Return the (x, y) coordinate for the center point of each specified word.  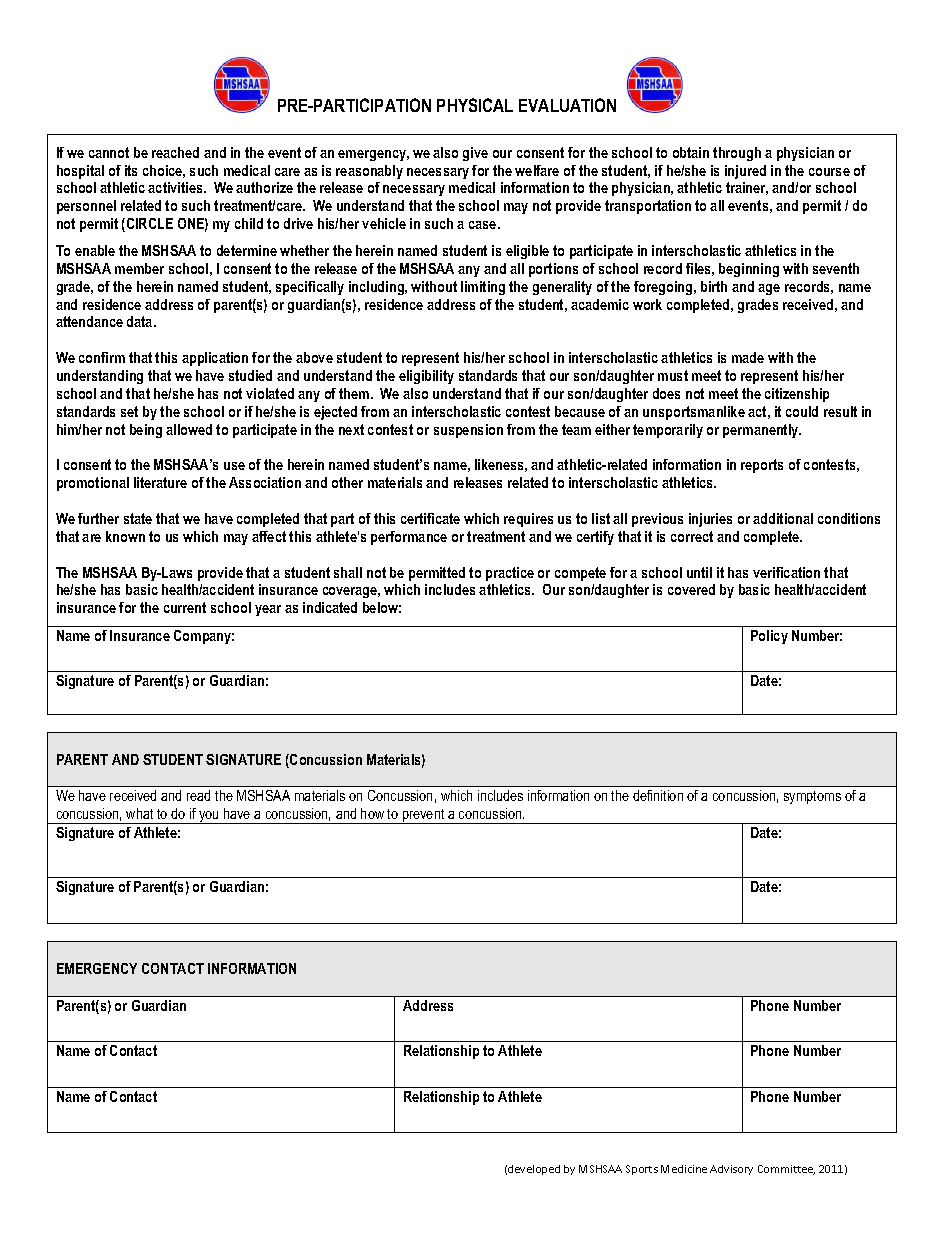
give (475, 154)
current (185, 607)
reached (175, 152)
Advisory (731, 1170)
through (737, 154)
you (209, 817)
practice (510, 574)
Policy (769, 637)
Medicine (684, 1169)
